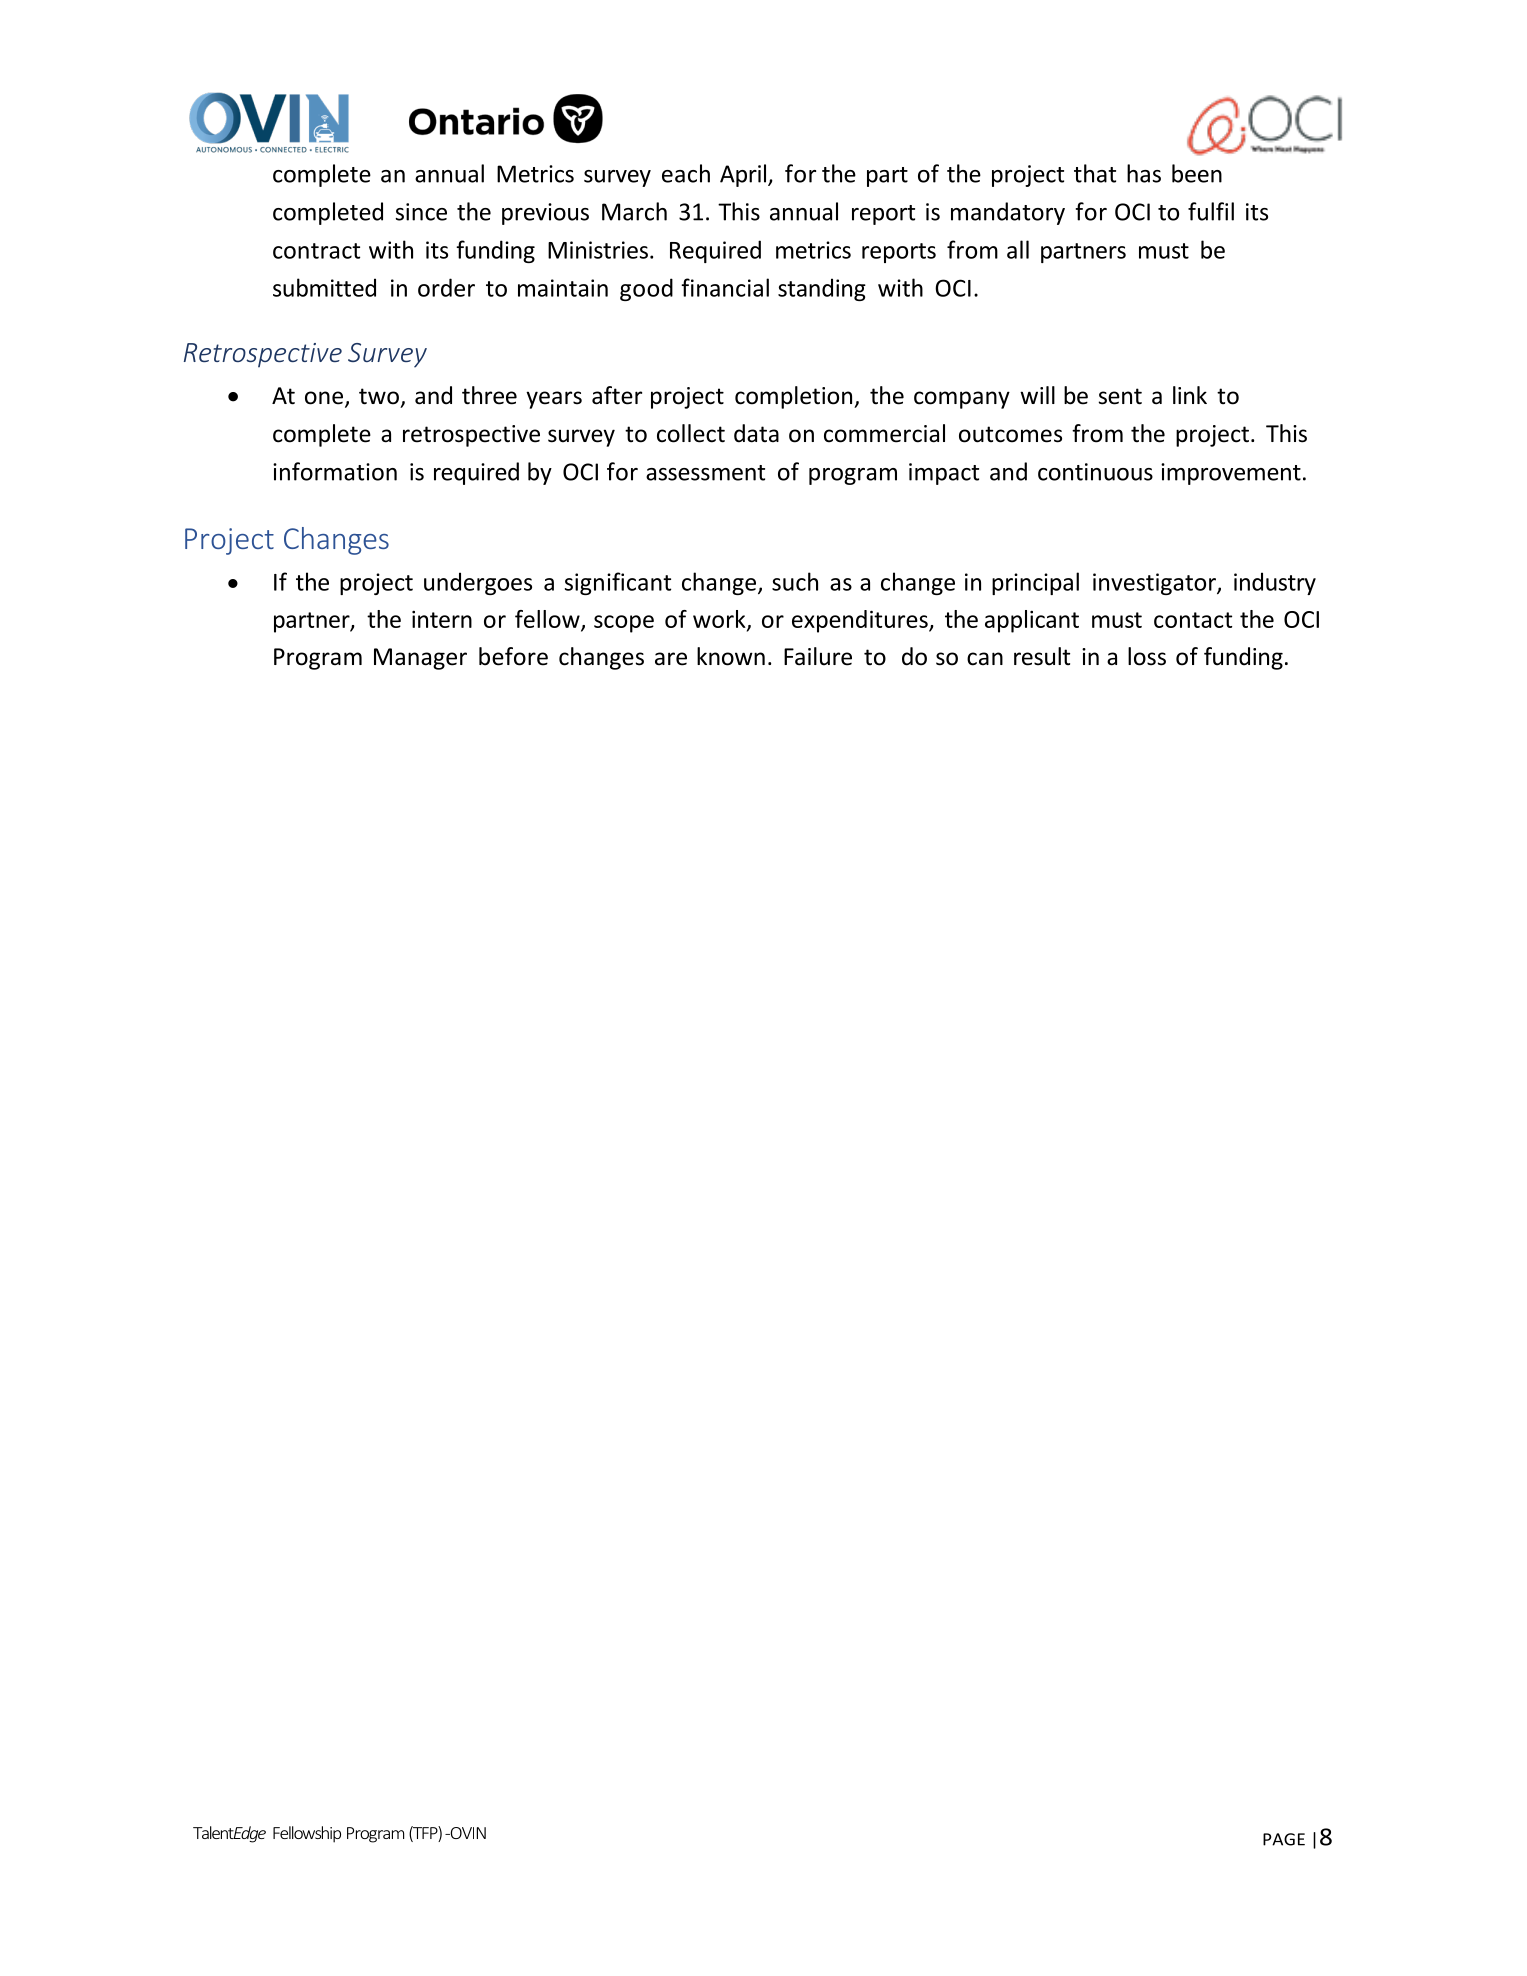  I want to click on loss, so click(1147, 656).
